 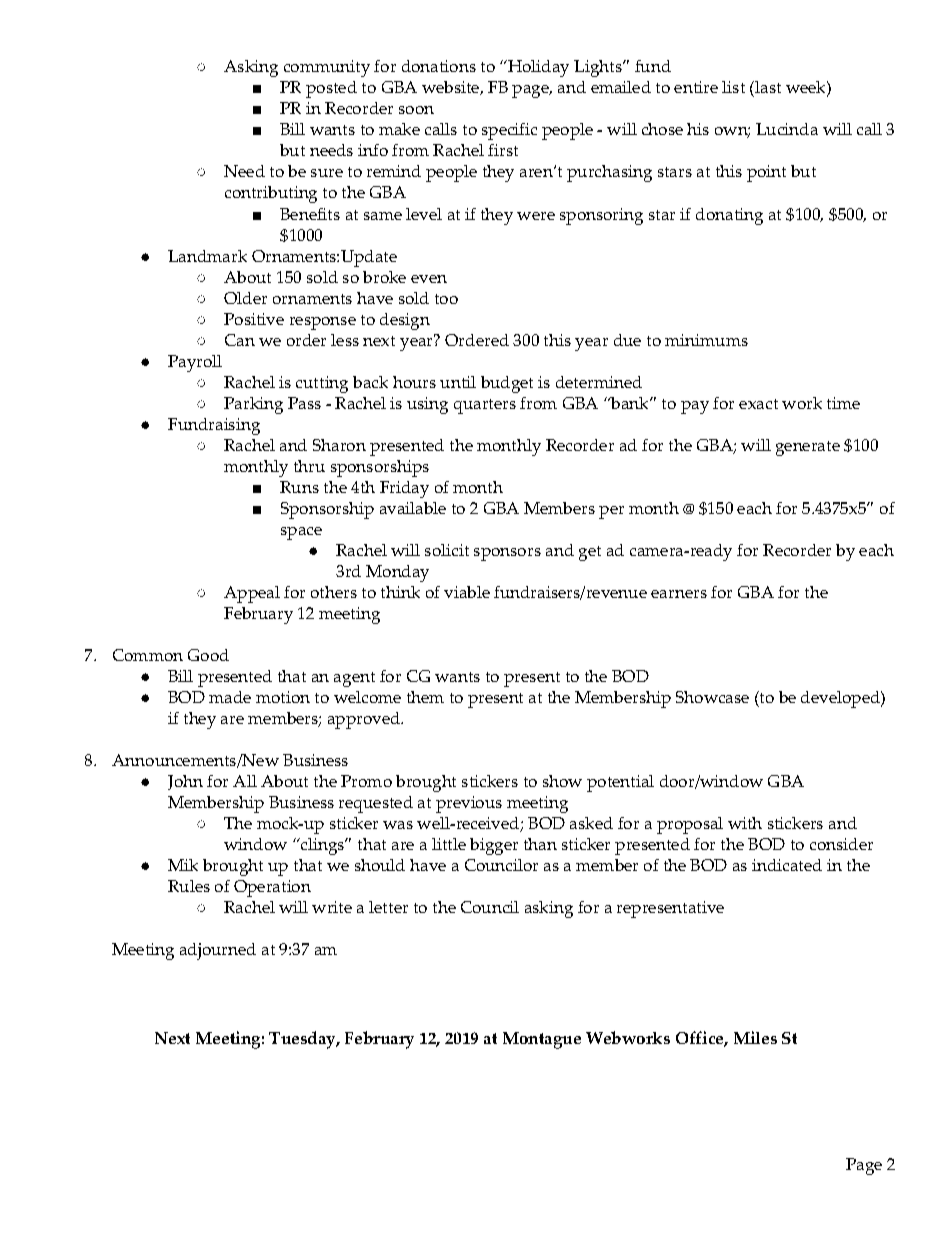 What do you see at coordinates (494, 846) in the screenshot?
I see `bigger` at bounding box center [494, 846].
